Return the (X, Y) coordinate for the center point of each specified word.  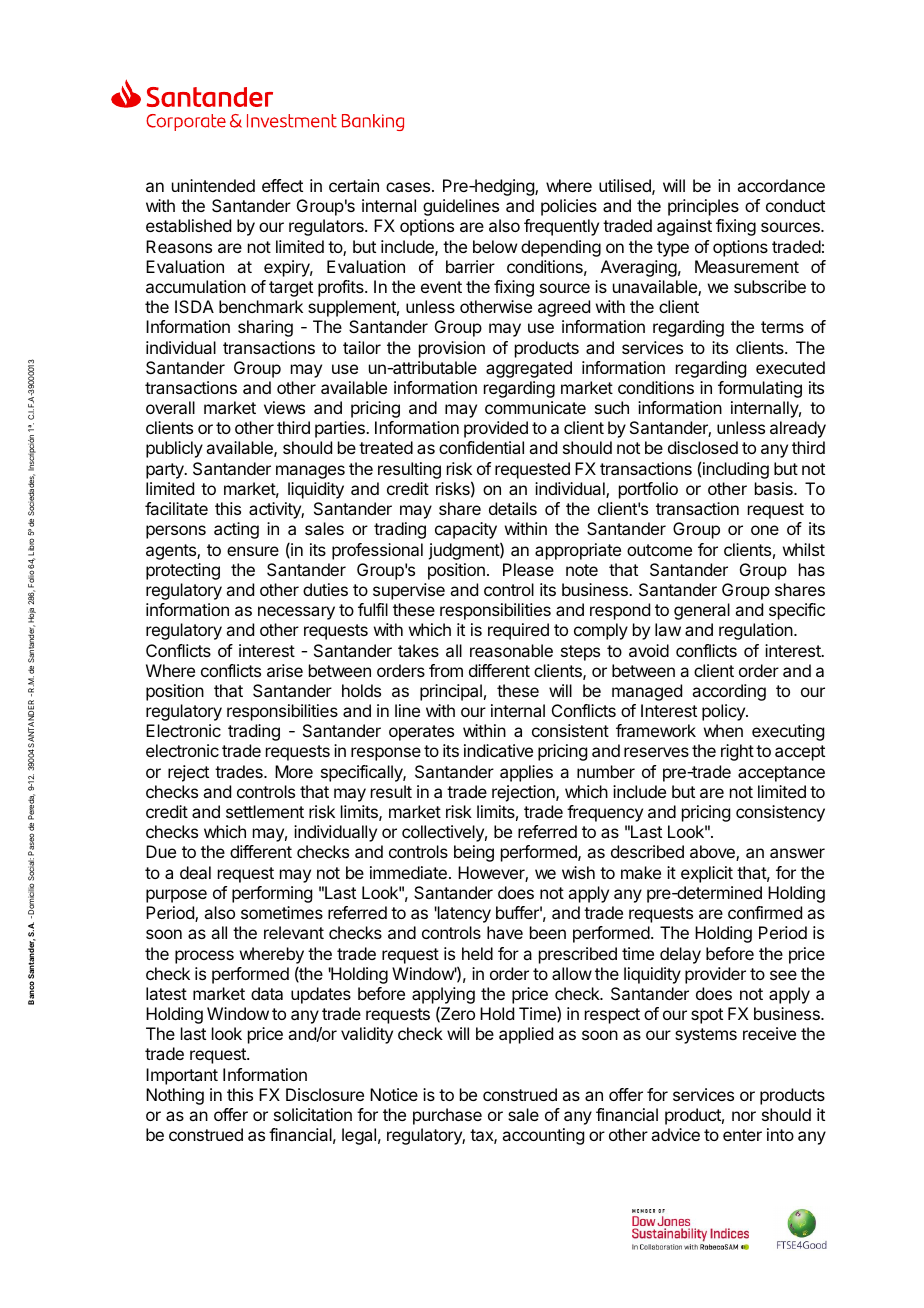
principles (703, 207)
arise (285, 670)
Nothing (175, 1096)
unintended (213, 185)
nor (744, 1116)
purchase (447, 1116)
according (729, 692)
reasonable (511, 650)
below (495, 246)
